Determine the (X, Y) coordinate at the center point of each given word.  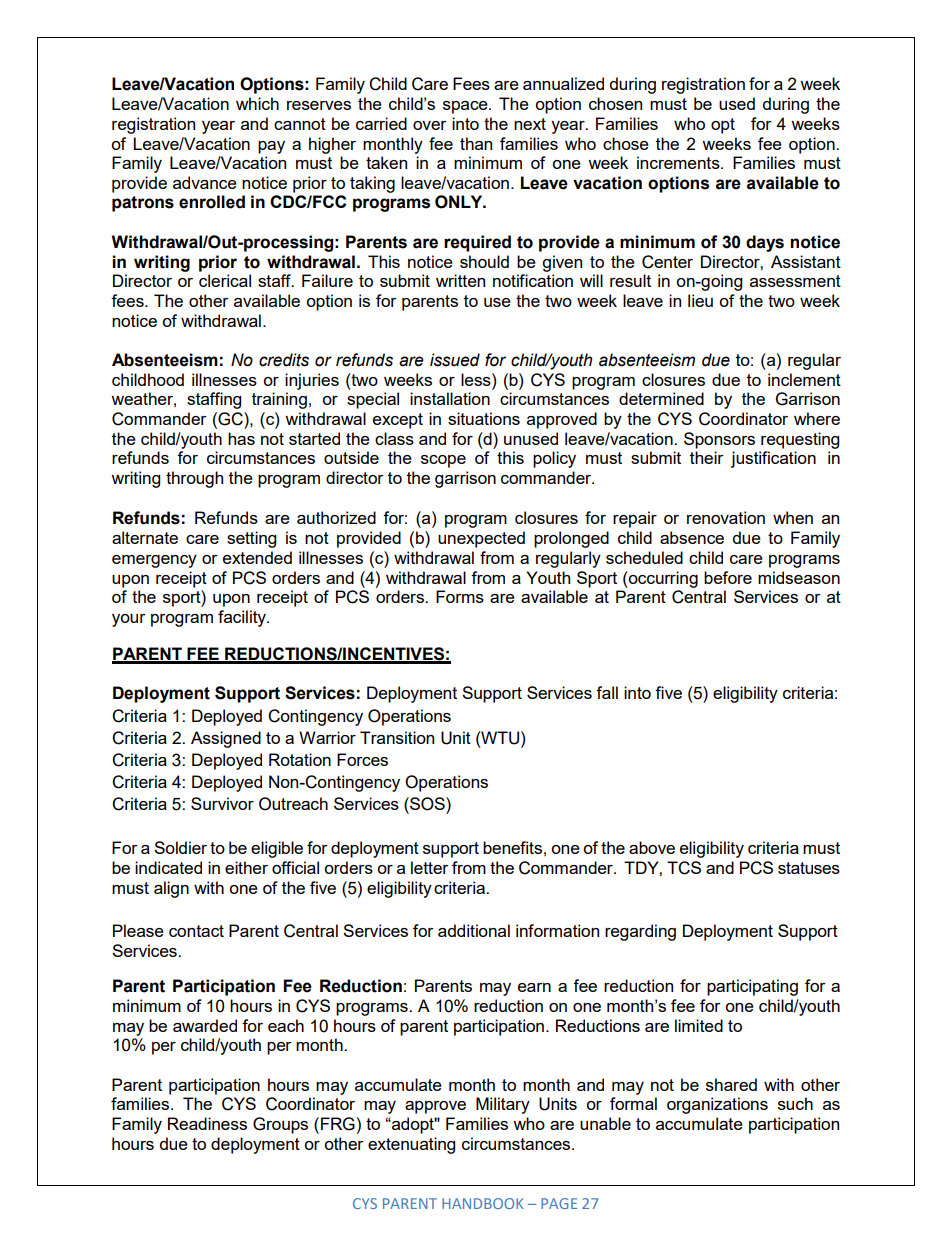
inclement (804, 379)
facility (243, 618)
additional (474, 930)
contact (196, 931)
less (477, 379)
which (257, 103)
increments (679, 162)
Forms (460, 596)
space (466, 107)
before (728, 577)
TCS (684, 868)
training (279, 400)
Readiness (207, 1123)
